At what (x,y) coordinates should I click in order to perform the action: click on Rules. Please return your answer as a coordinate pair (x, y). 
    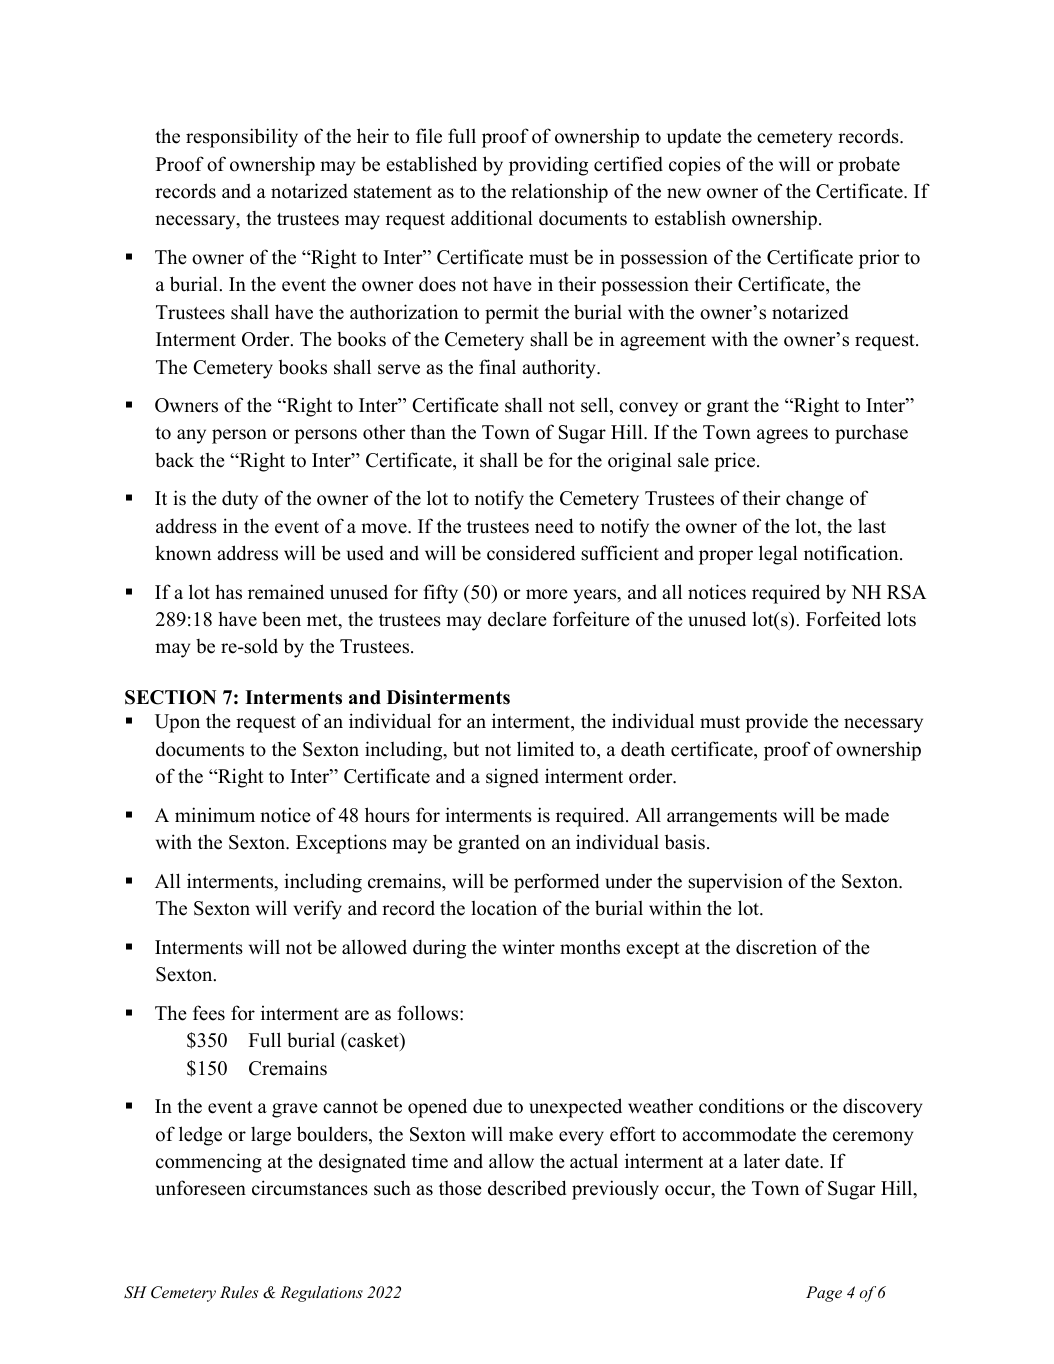
    Looking at the image, I should click on (239, 1292).
